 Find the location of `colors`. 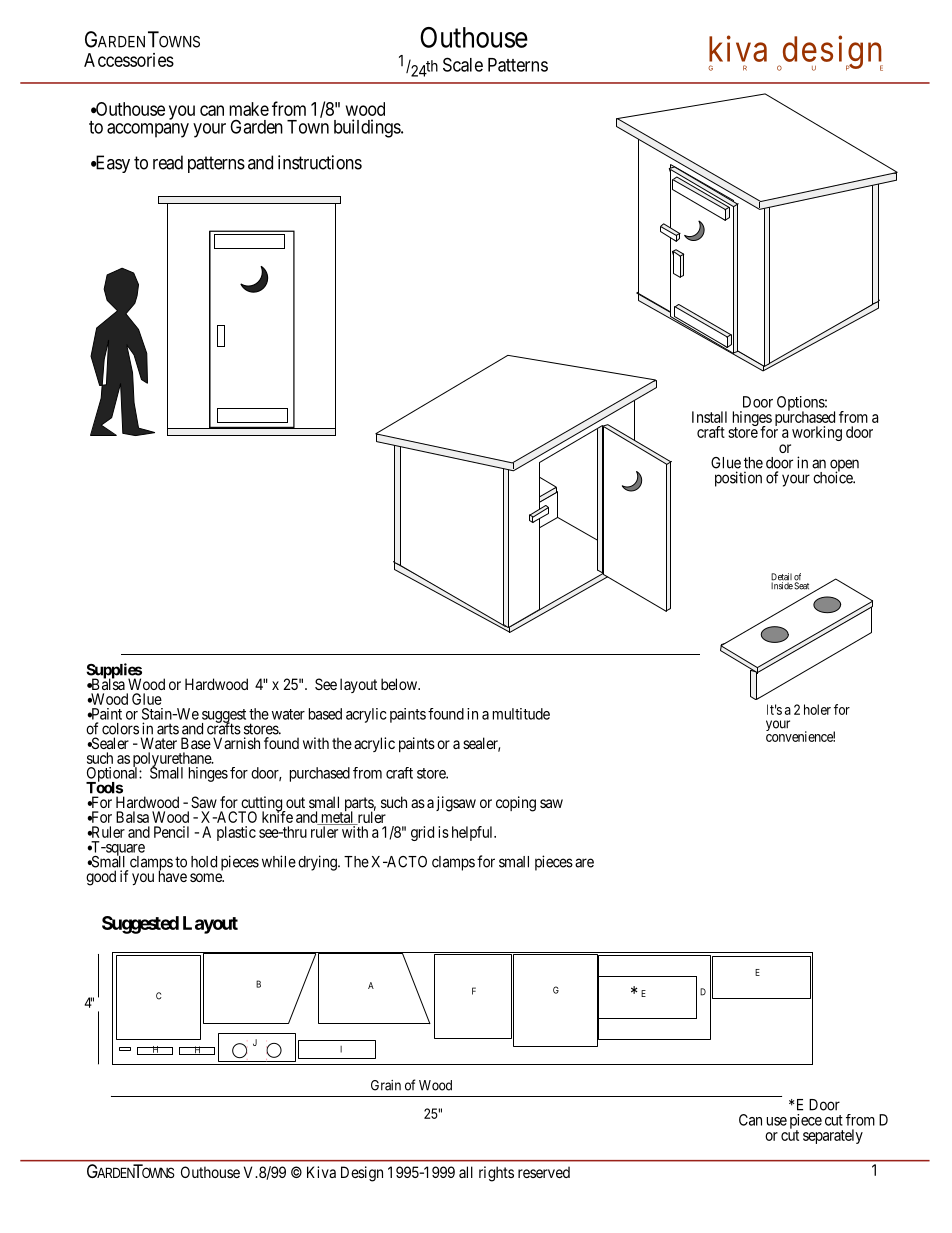

colors is located at coordinates (120, 729).
